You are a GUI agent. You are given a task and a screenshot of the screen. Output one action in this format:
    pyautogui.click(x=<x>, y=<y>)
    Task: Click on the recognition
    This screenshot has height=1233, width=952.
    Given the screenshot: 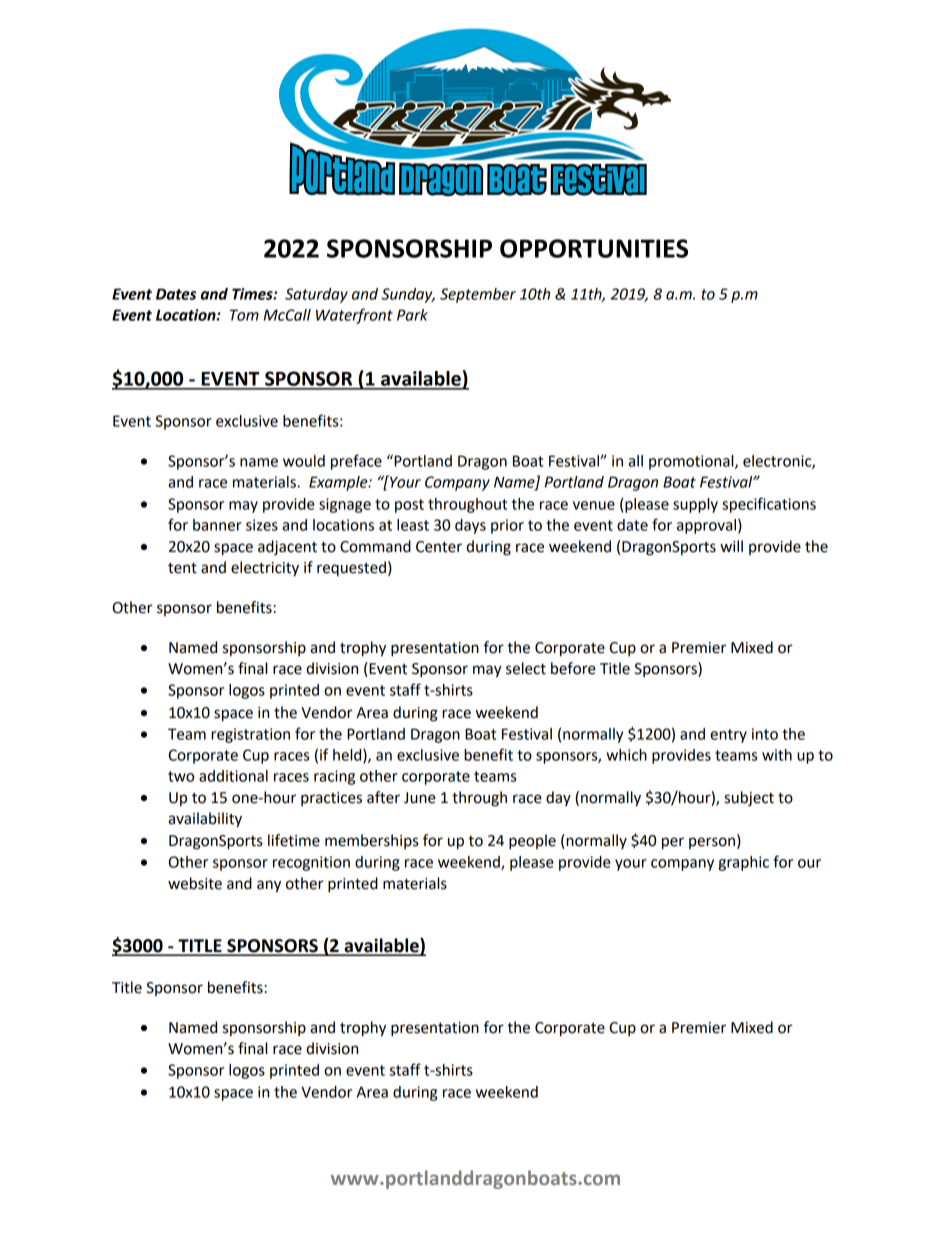 What is the action you would take?
    pyautogui.click(x=311, y=863)
